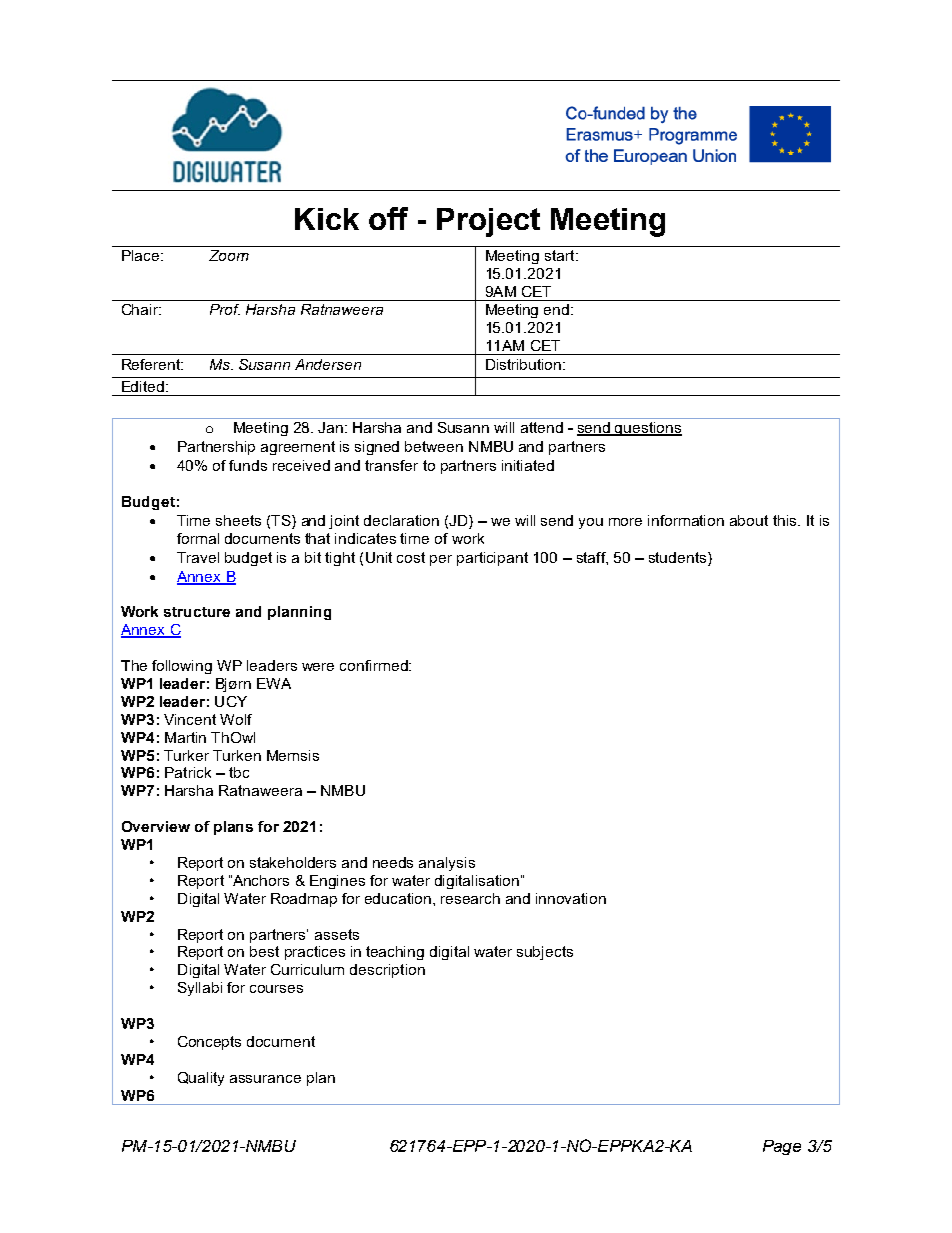 The height and width of the image is (1233, 952). I want to click on Project, so click(488, 222).
